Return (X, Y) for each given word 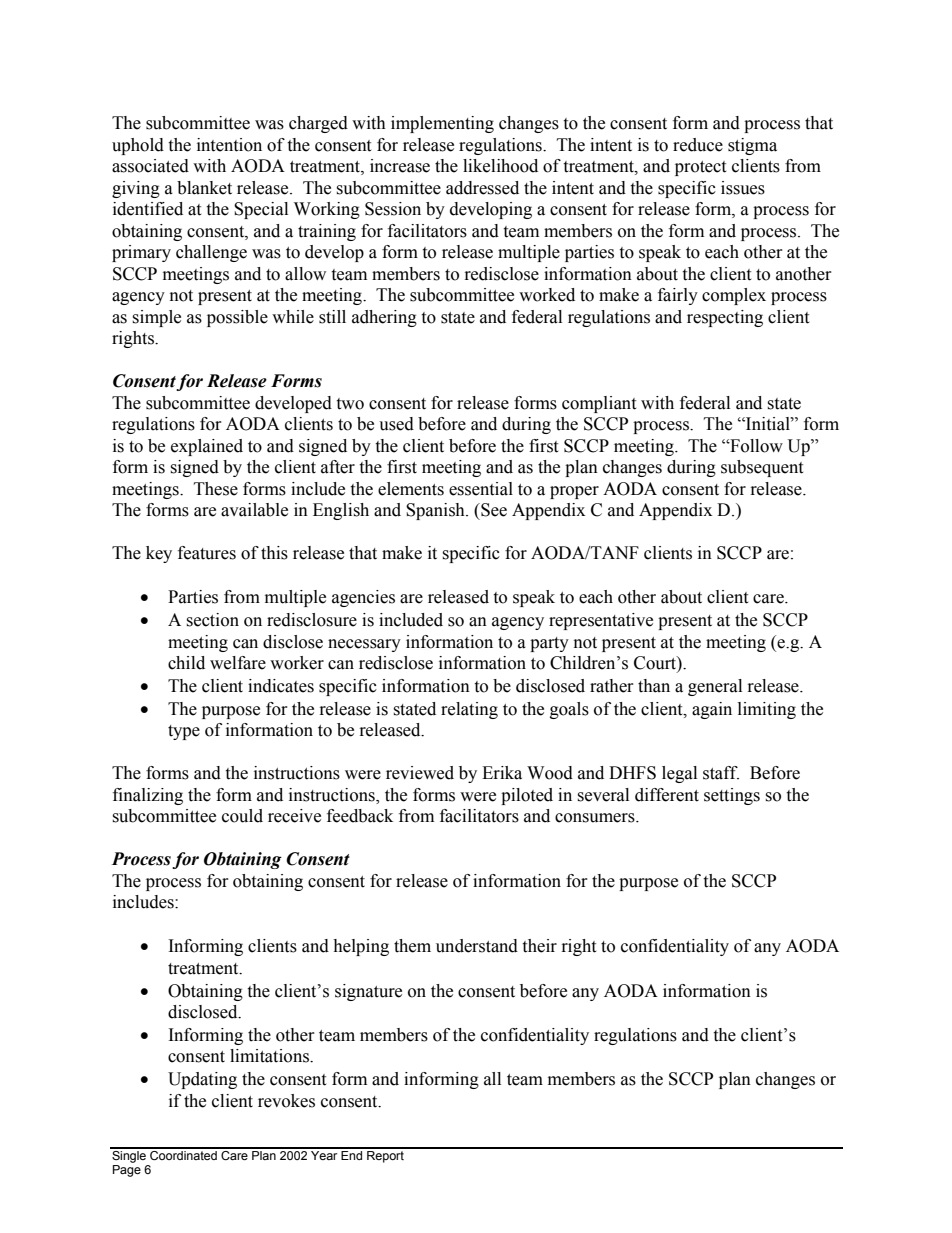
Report (385, 1155)
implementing (442, 124)
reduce (698, 145)
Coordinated (183, 1154)
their (539, 946)
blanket (204, 188)
